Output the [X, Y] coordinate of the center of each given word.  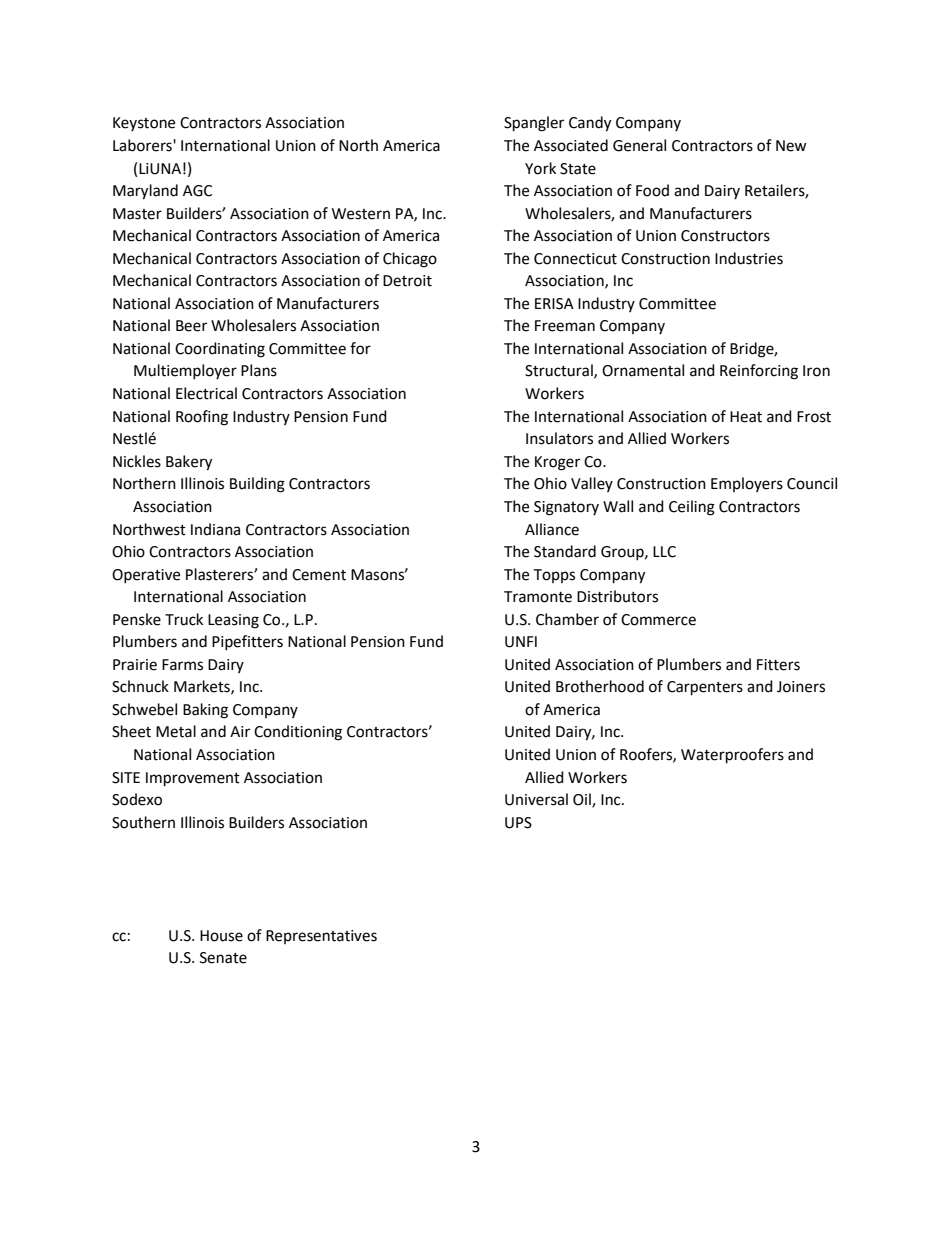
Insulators [559, 438]
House [221, 936]
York [540, 168]
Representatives [321, 937]
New [791, 146]
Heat [746, 417]
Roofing [202, 418]
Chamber [567, 619]
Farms [182, 665]
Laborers [143, 145]
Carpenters [705, 688]
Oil [583, 800]
